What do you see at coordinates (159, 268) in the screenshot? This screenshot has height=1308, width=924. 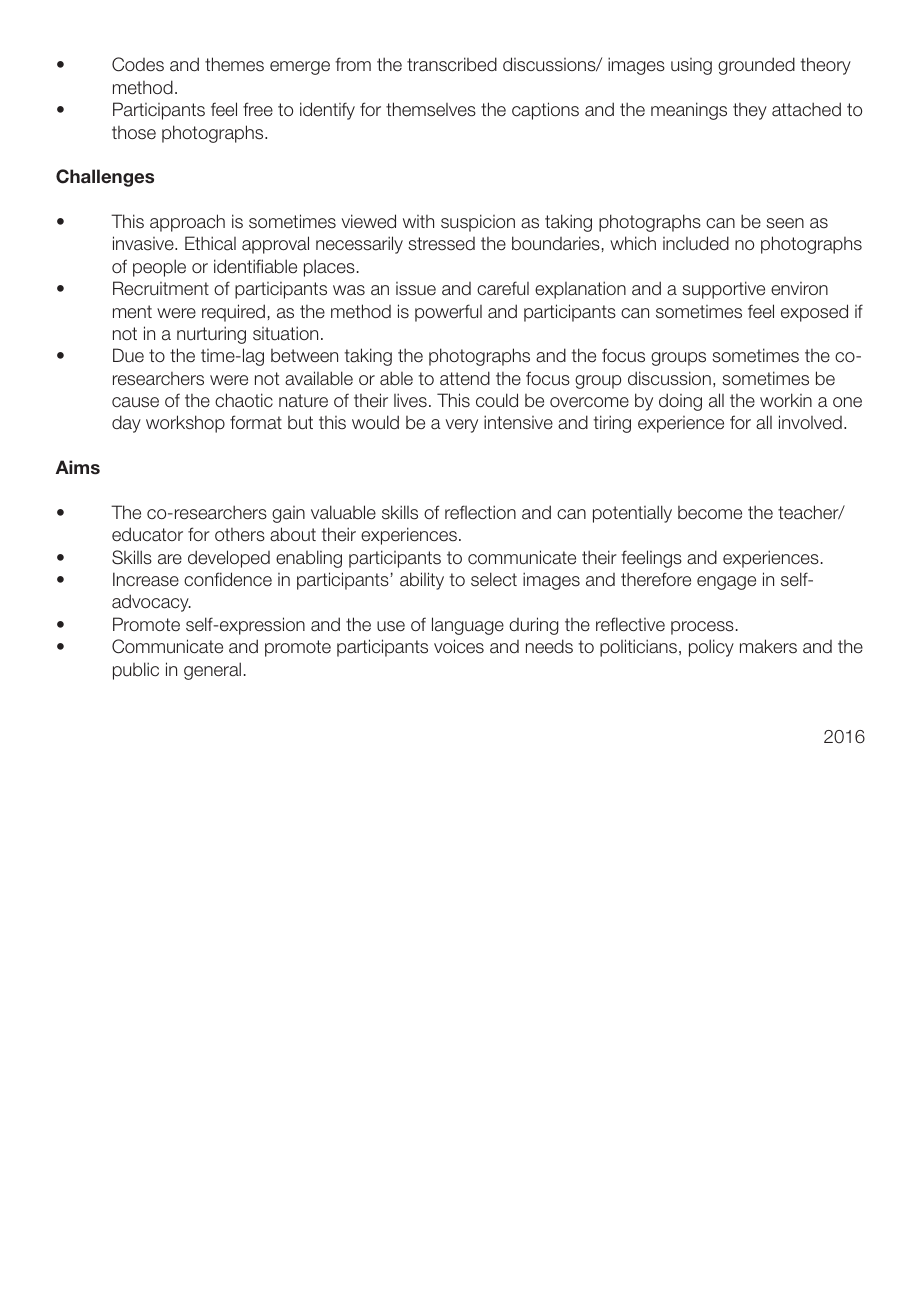 I see `people` at bounding box center [159, 268].
